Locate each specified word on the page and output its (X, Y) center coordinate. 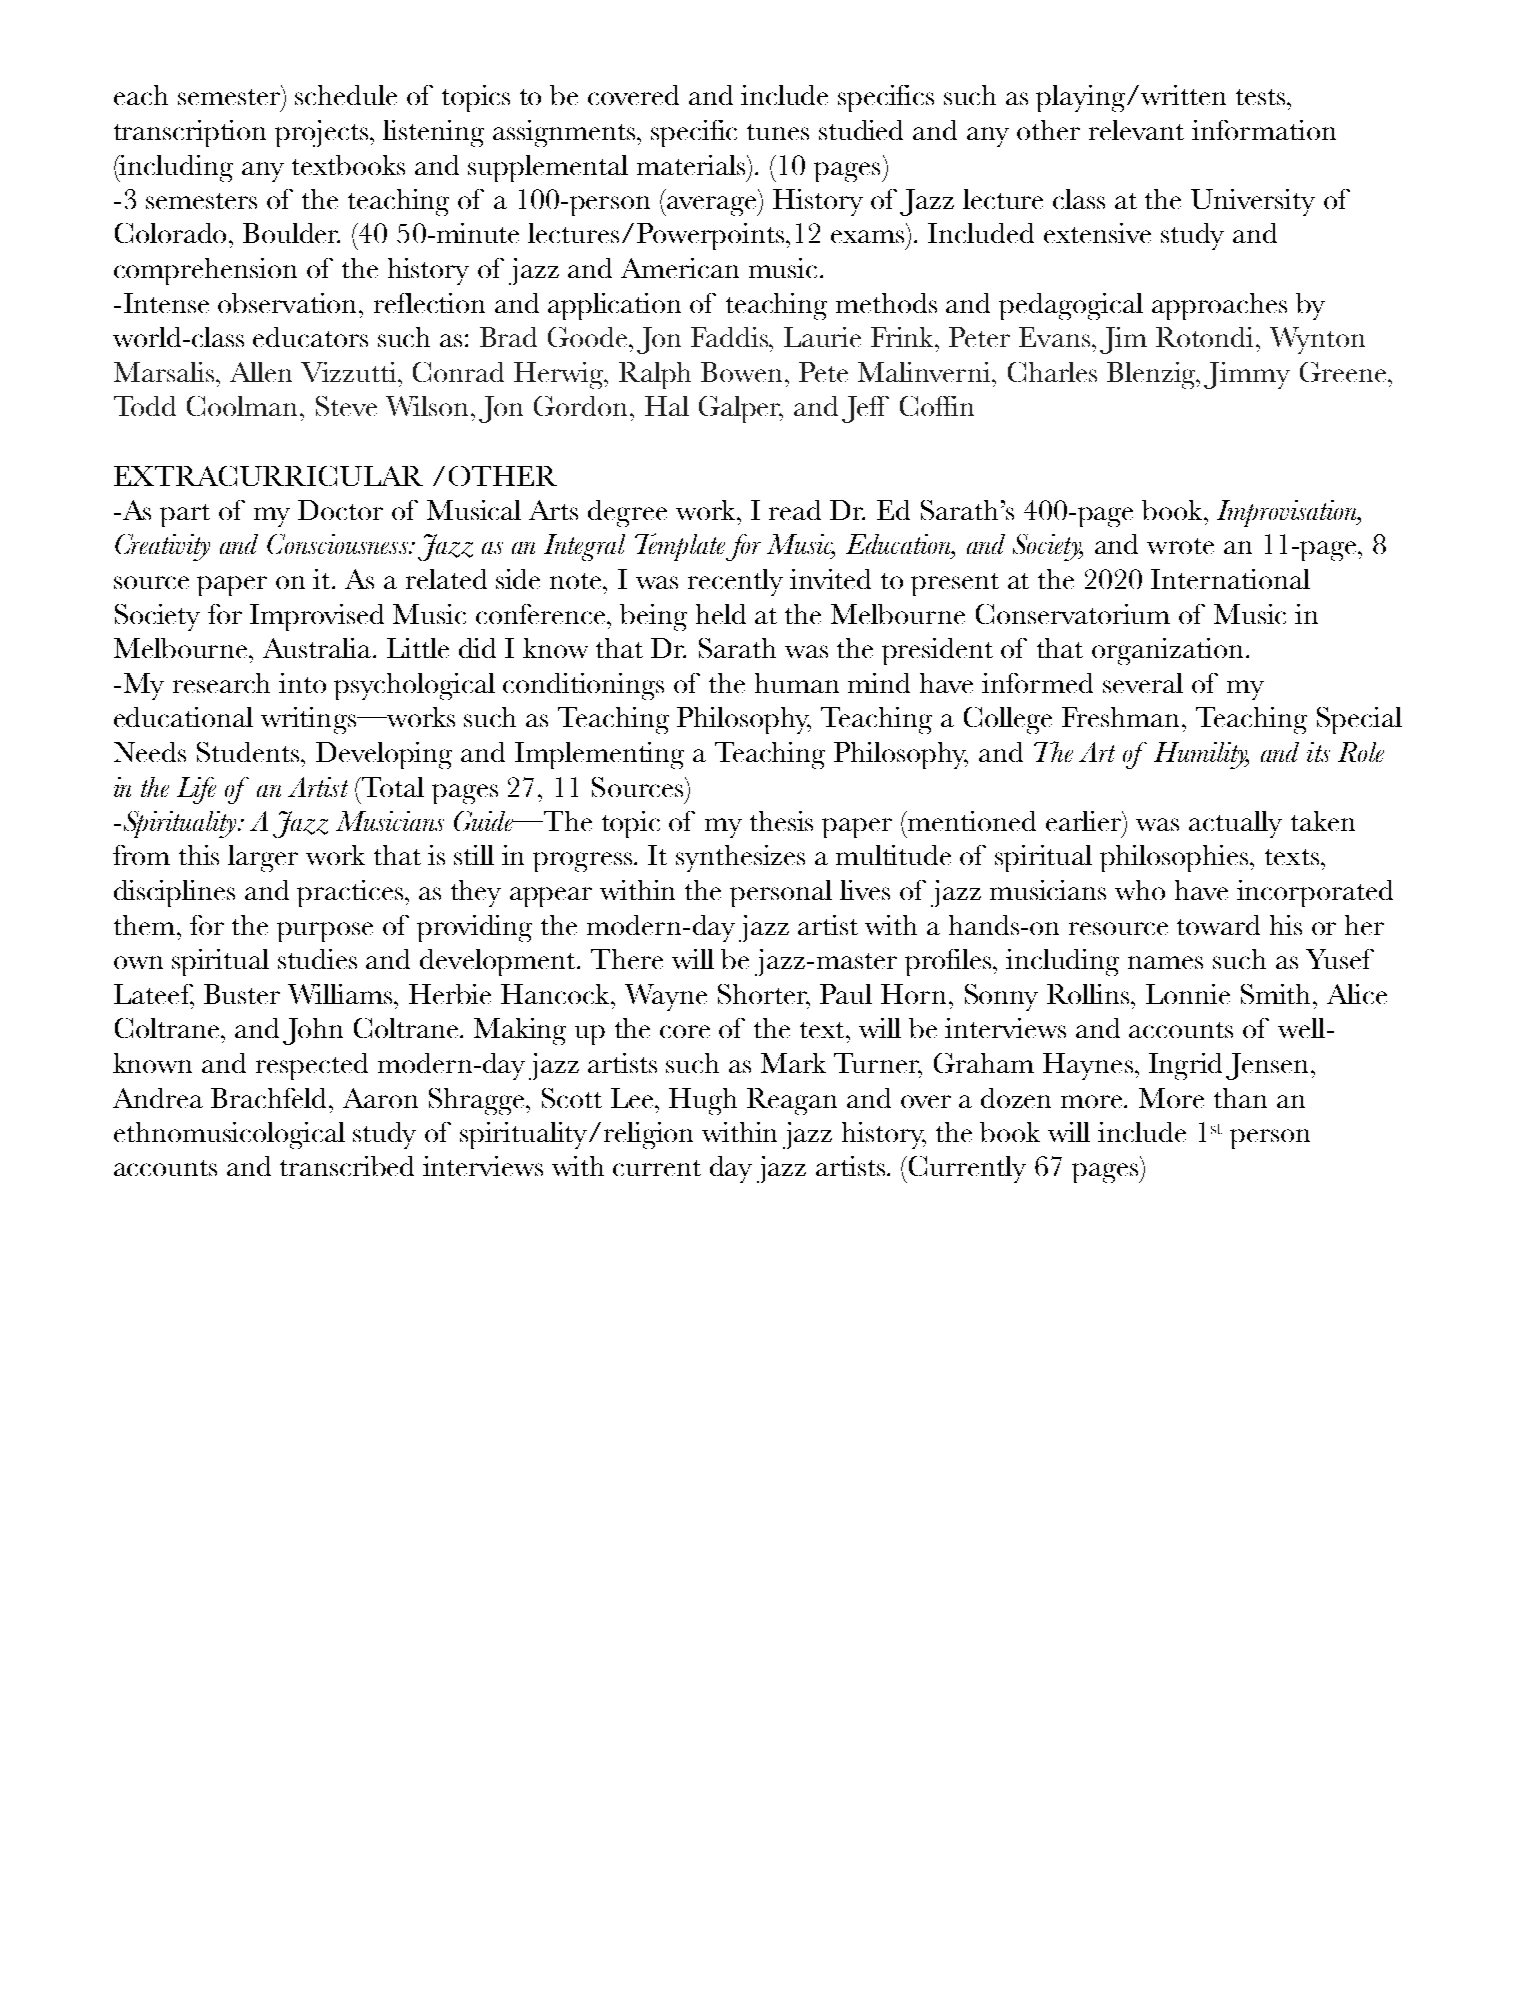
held (721, 614)
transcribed (347, 1166)
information (1264, 130)
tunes (778, 132)
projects (323, 133)
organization (1167, 651)
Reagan (792, 1101)
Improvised (317, 617)
